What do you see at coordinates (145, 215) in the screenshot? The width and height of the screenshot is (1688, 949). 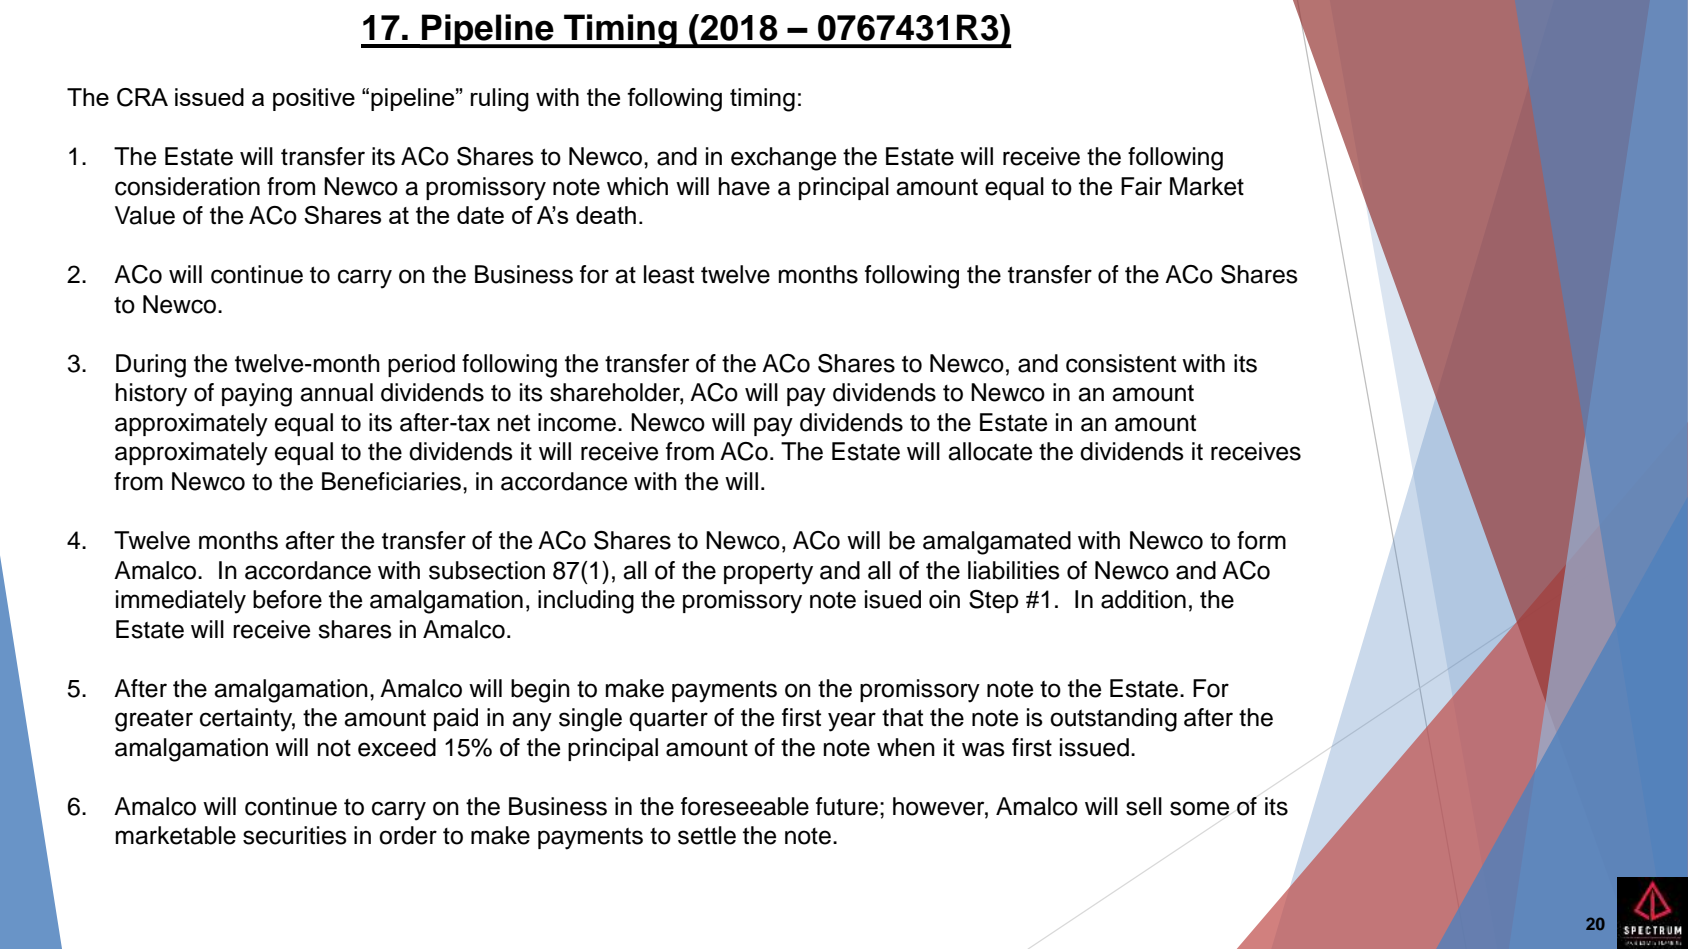 I see `Value` at bounding box center [145, 215].
